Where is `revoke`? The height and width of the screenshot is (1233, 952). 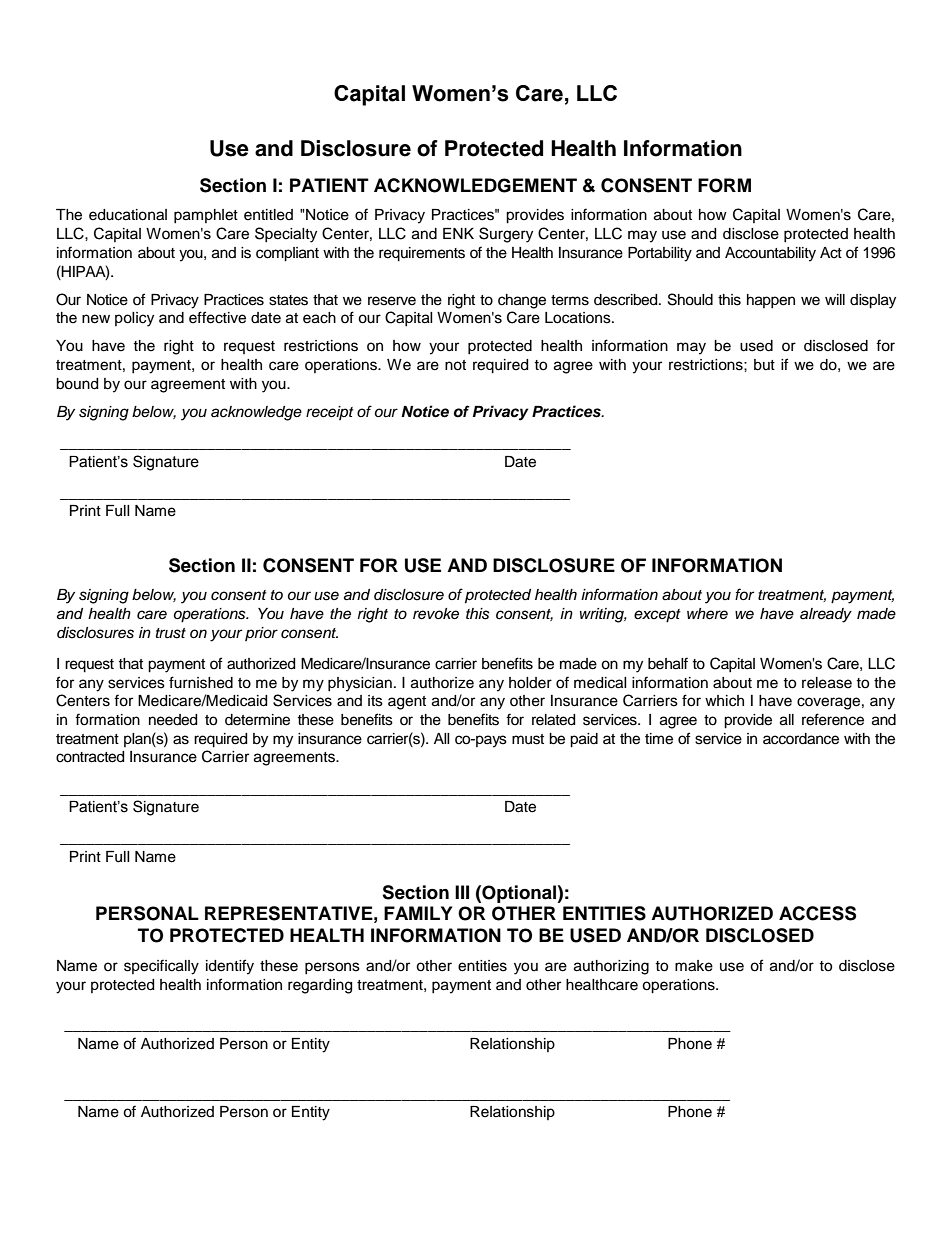
revoke is located at coordinates (436, 614).
